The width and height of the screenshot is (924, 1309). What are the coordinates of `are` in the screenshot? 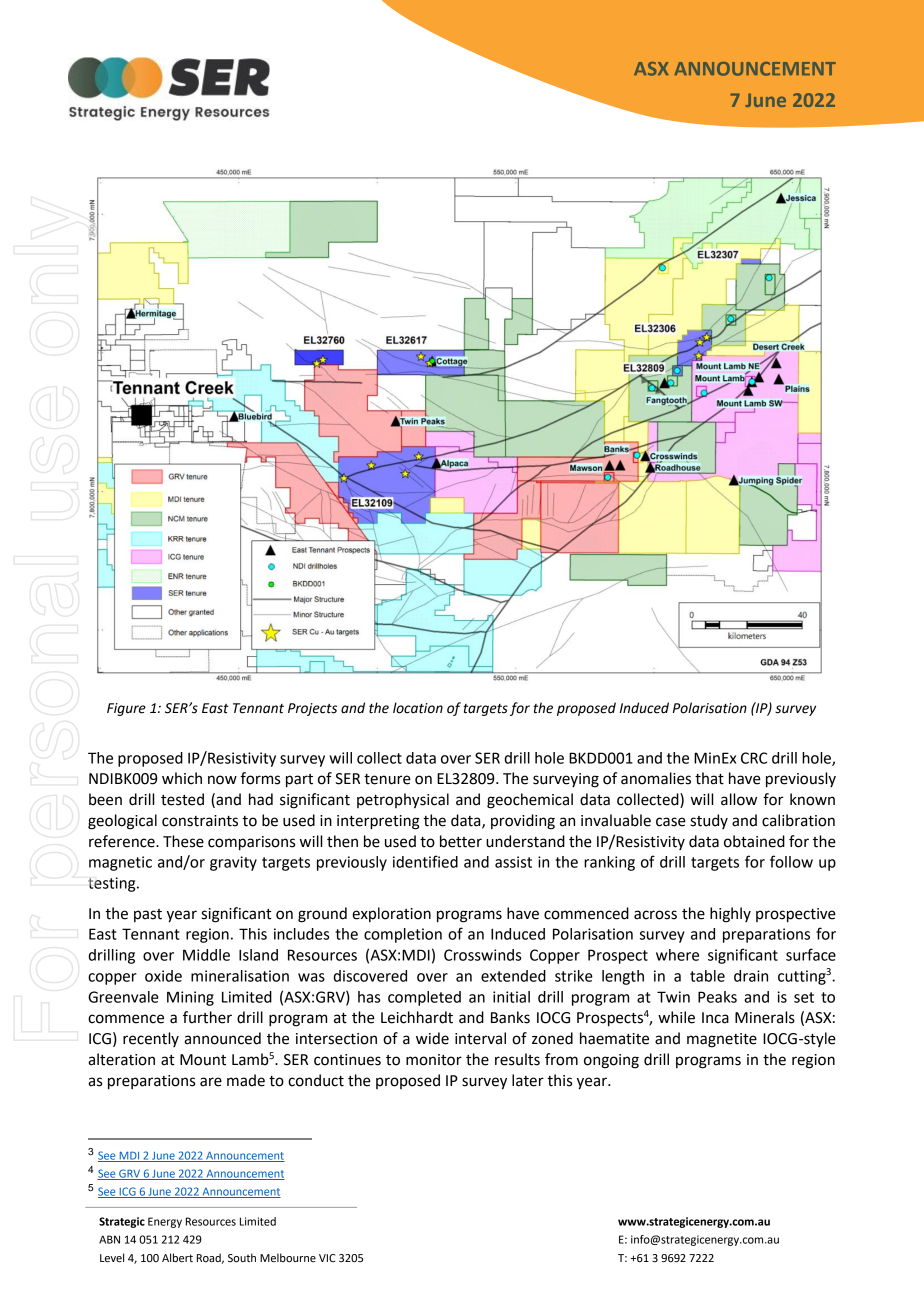 It's located at (211, 1082).
